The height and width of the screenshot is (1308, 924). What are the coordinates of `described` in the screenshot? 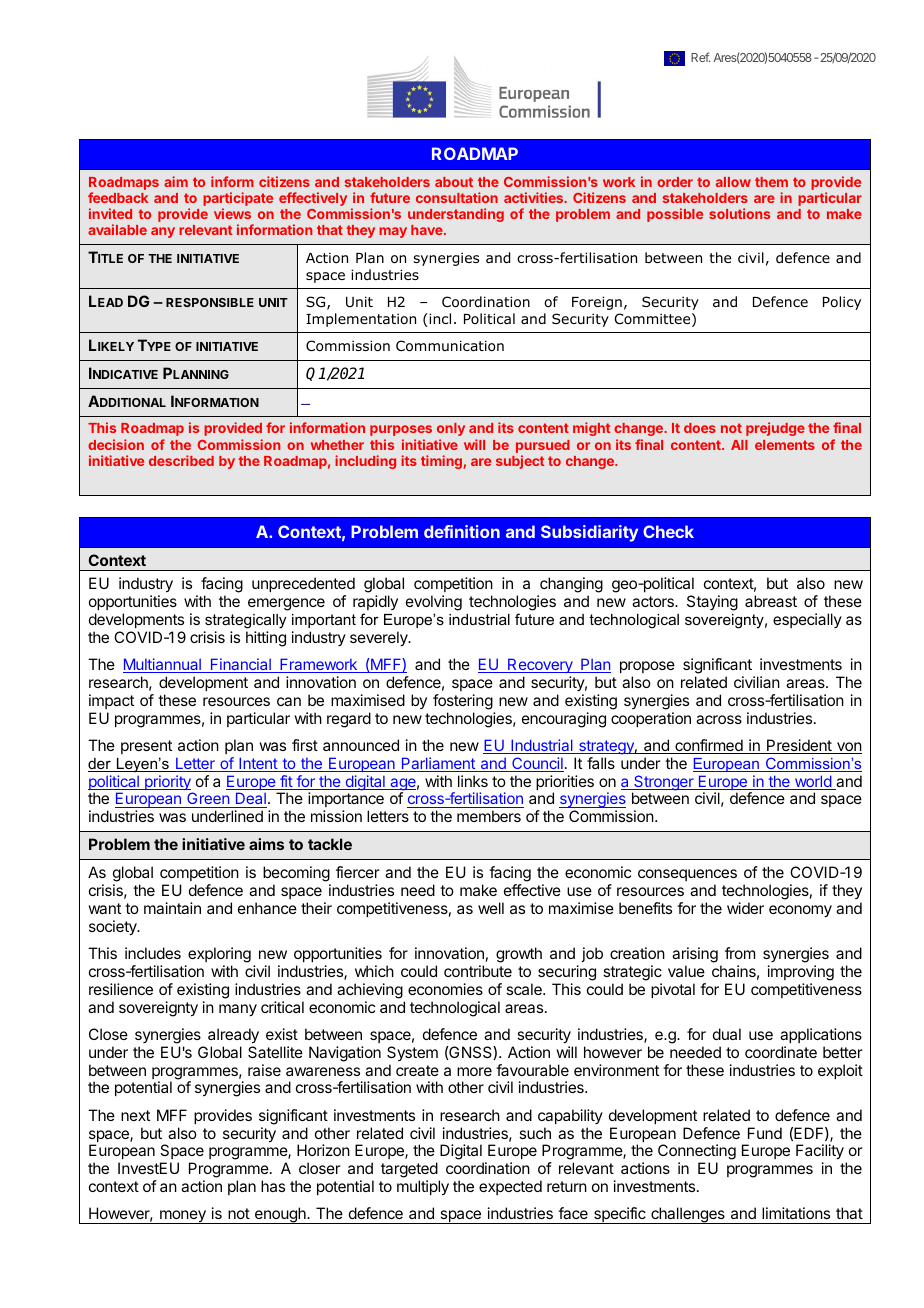 It's located at (181, 460).
